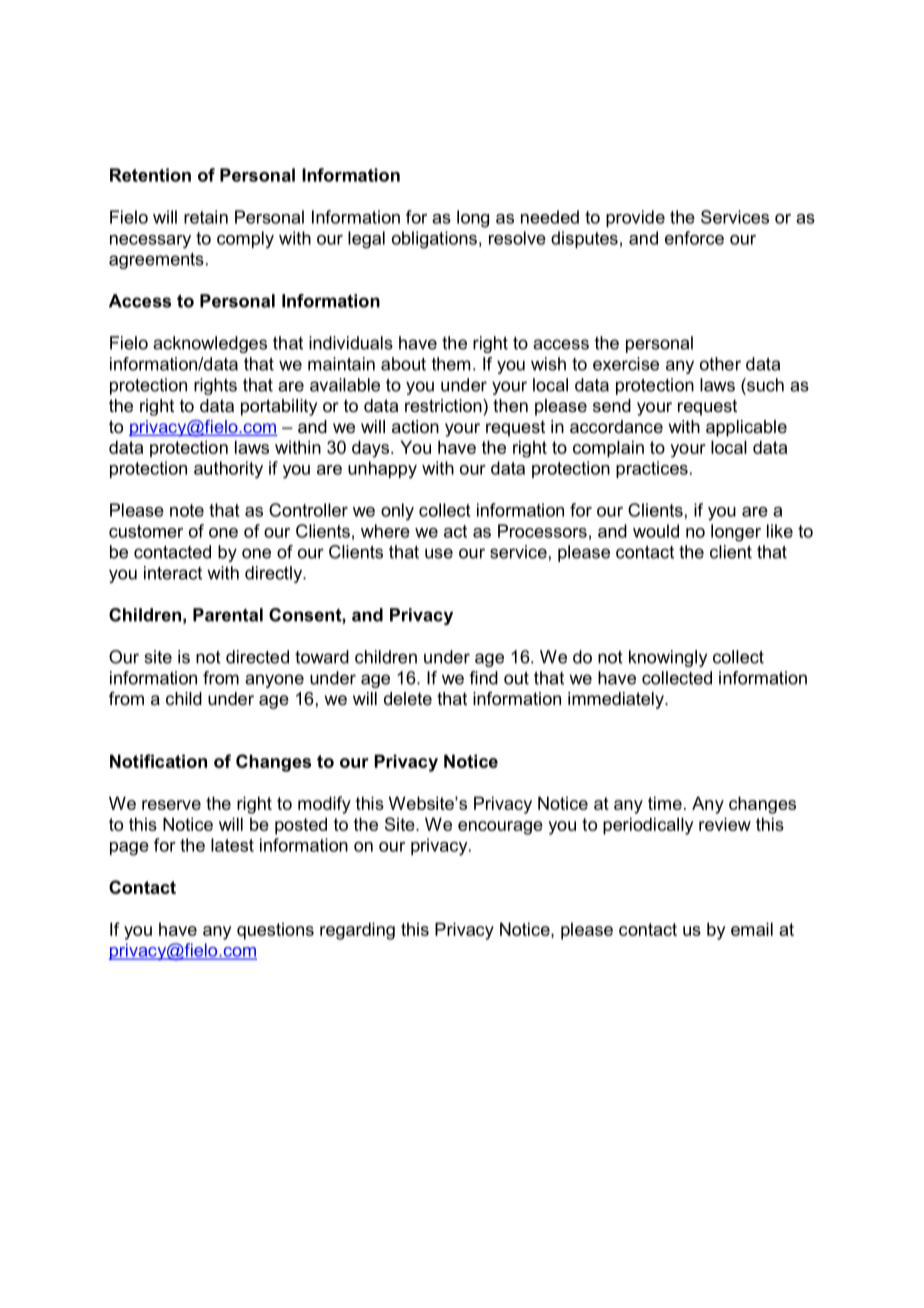  I want to click on knowingly, so click(668, 658).
